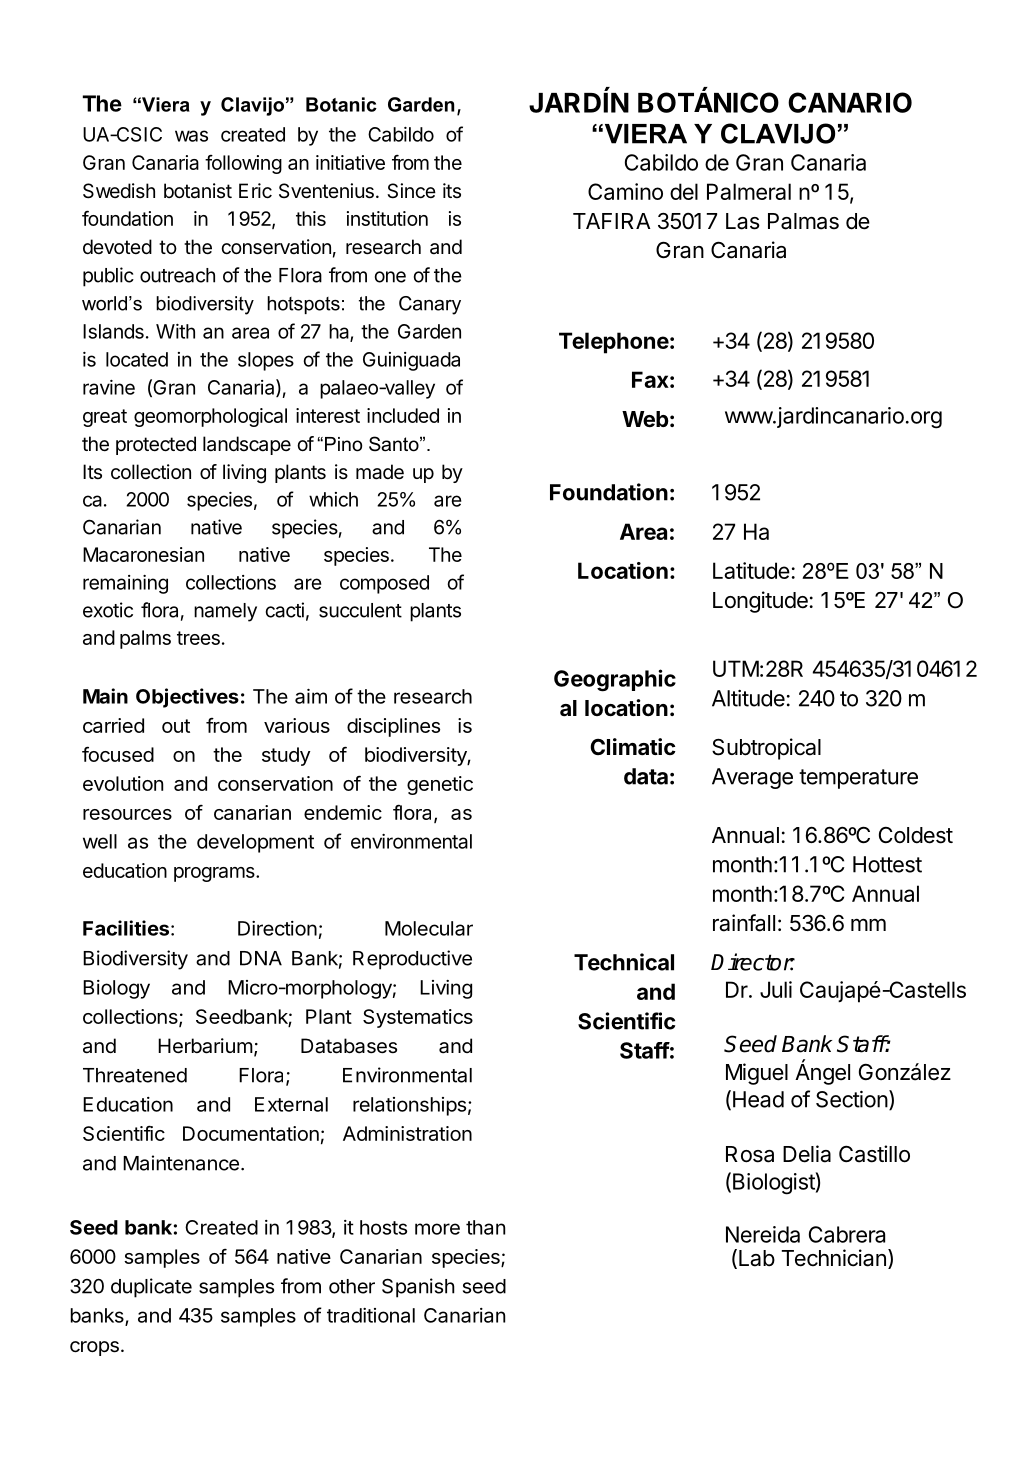 The image size is (1028, 1457). What do you see at coordinates (418, 1288) in the screenshot?
I see `Spanish` at bounding box center [418, 1288].
